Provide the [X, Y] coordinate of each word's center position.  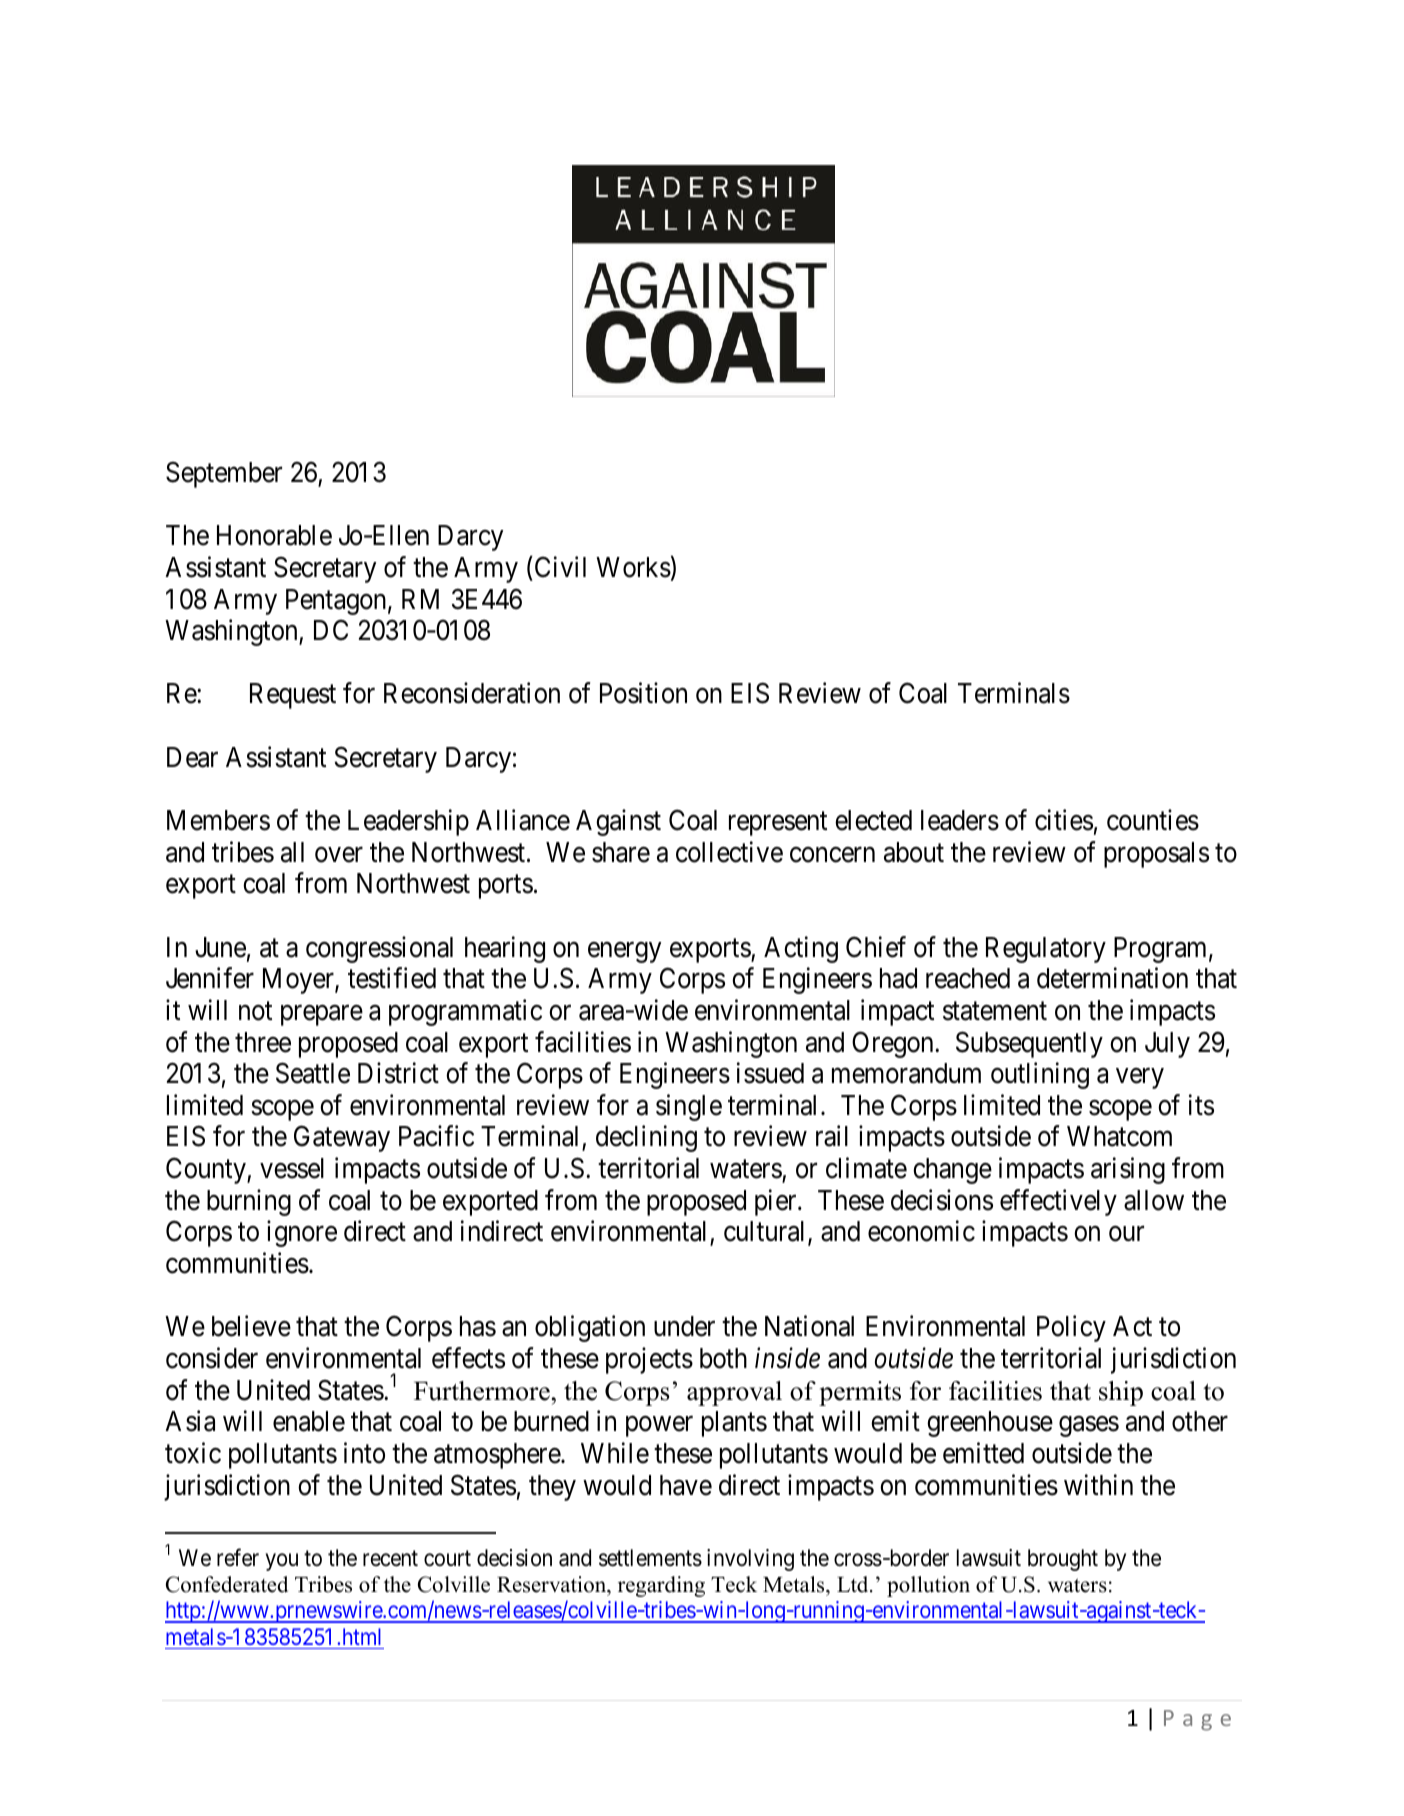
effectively [1058, 1202]
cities [1064, 820]
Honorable [274, 535]
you [282, 1562]
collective [729, 852]
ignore [302, 1234]
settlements [650, 1558]
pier [777, 1202]
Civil [559, 567]
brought [1063, 1560]
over [339, 855]
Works [633, 567]
